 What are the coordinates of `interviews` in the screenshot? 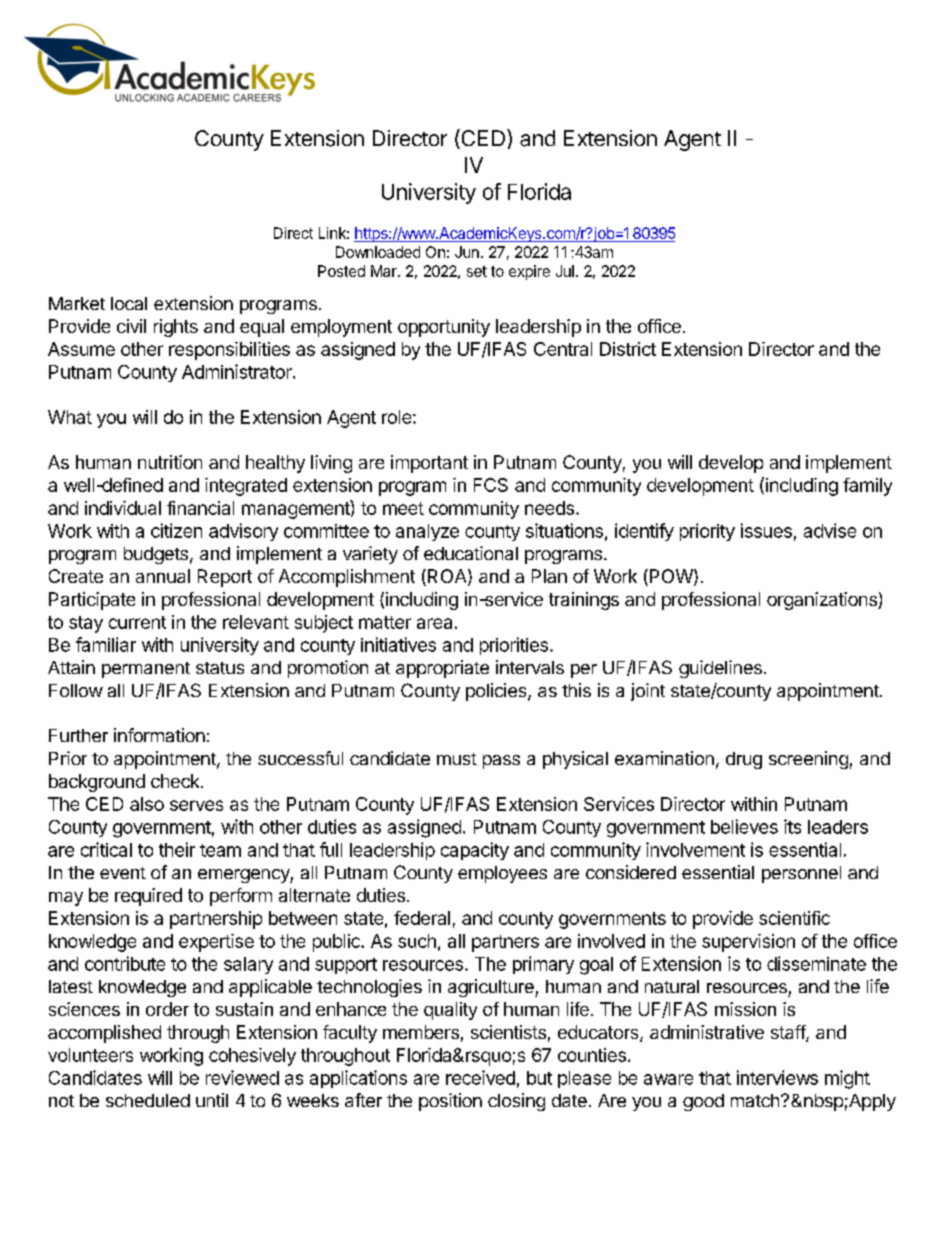 It's located at (777, 1077).
